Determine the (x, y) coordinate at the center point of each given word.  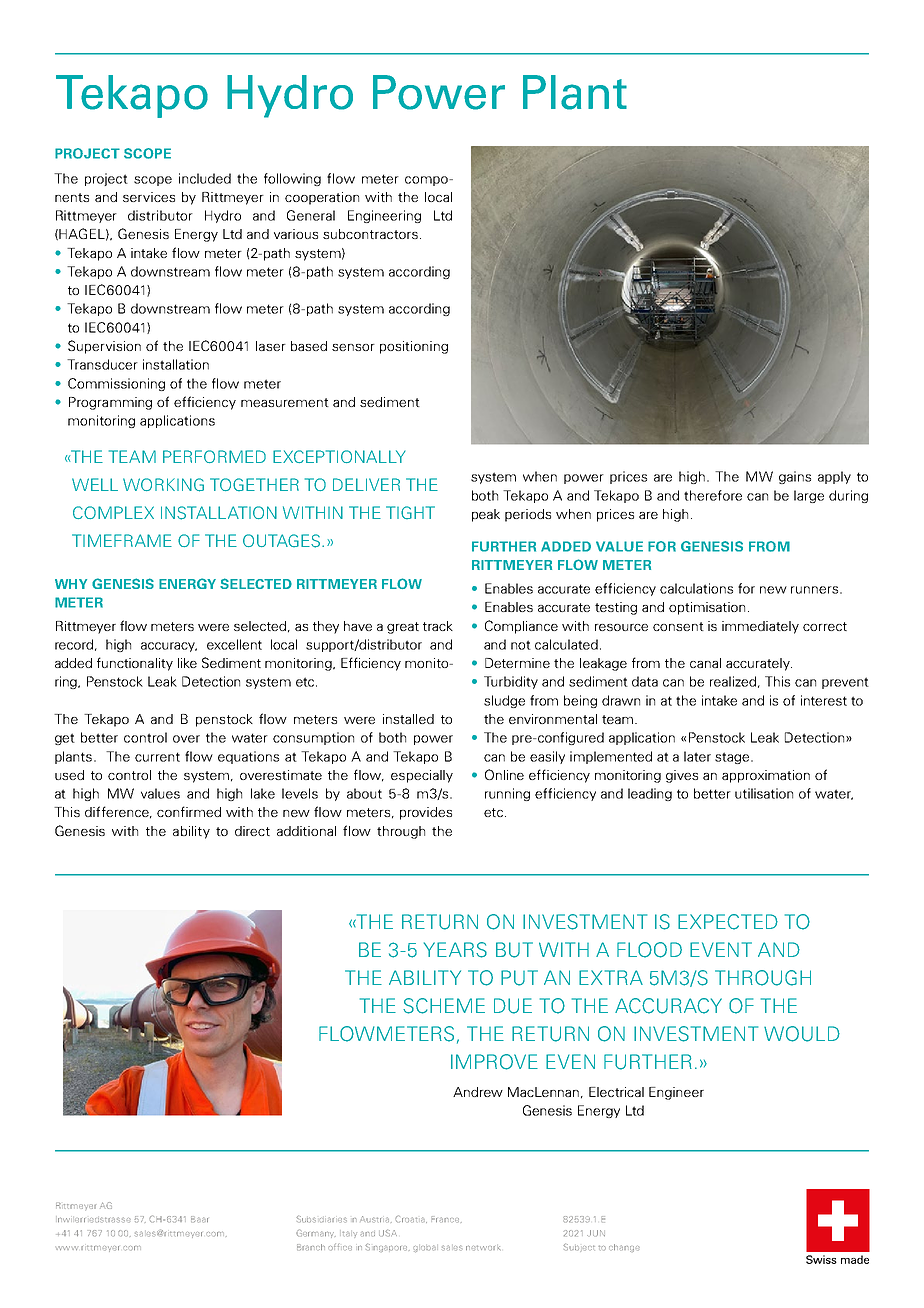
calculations (696, 588)
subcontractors (370, 234)
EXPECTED (728, 922)
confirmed (189, 811)
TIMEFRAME (122, 540)
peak (486, 515)
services (149, 197)
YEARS (455, 950)
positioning (414, 347)
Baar (199, 1219)
